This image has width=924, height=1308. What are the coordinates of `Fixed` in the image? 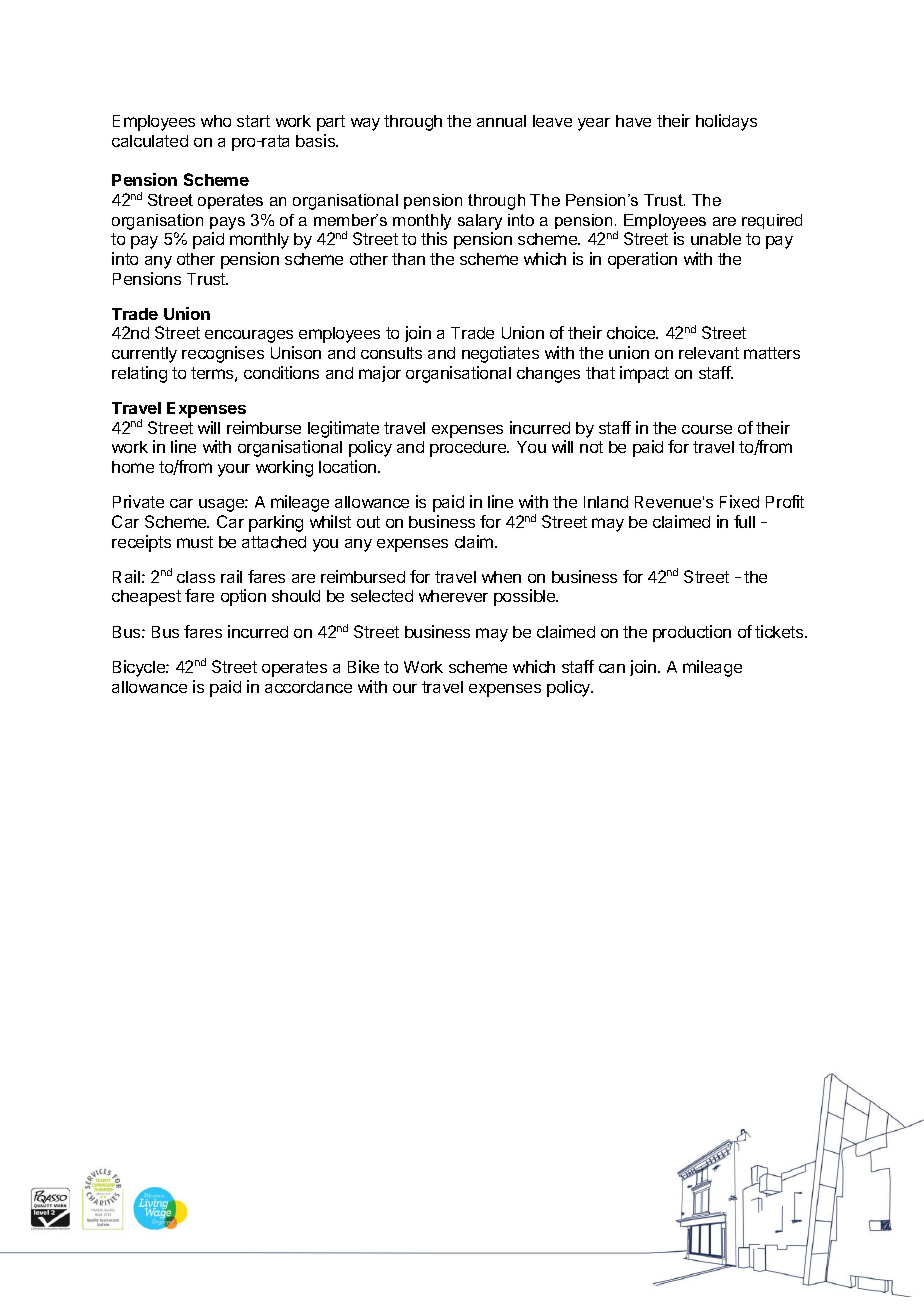 It's located at (739, 501).
